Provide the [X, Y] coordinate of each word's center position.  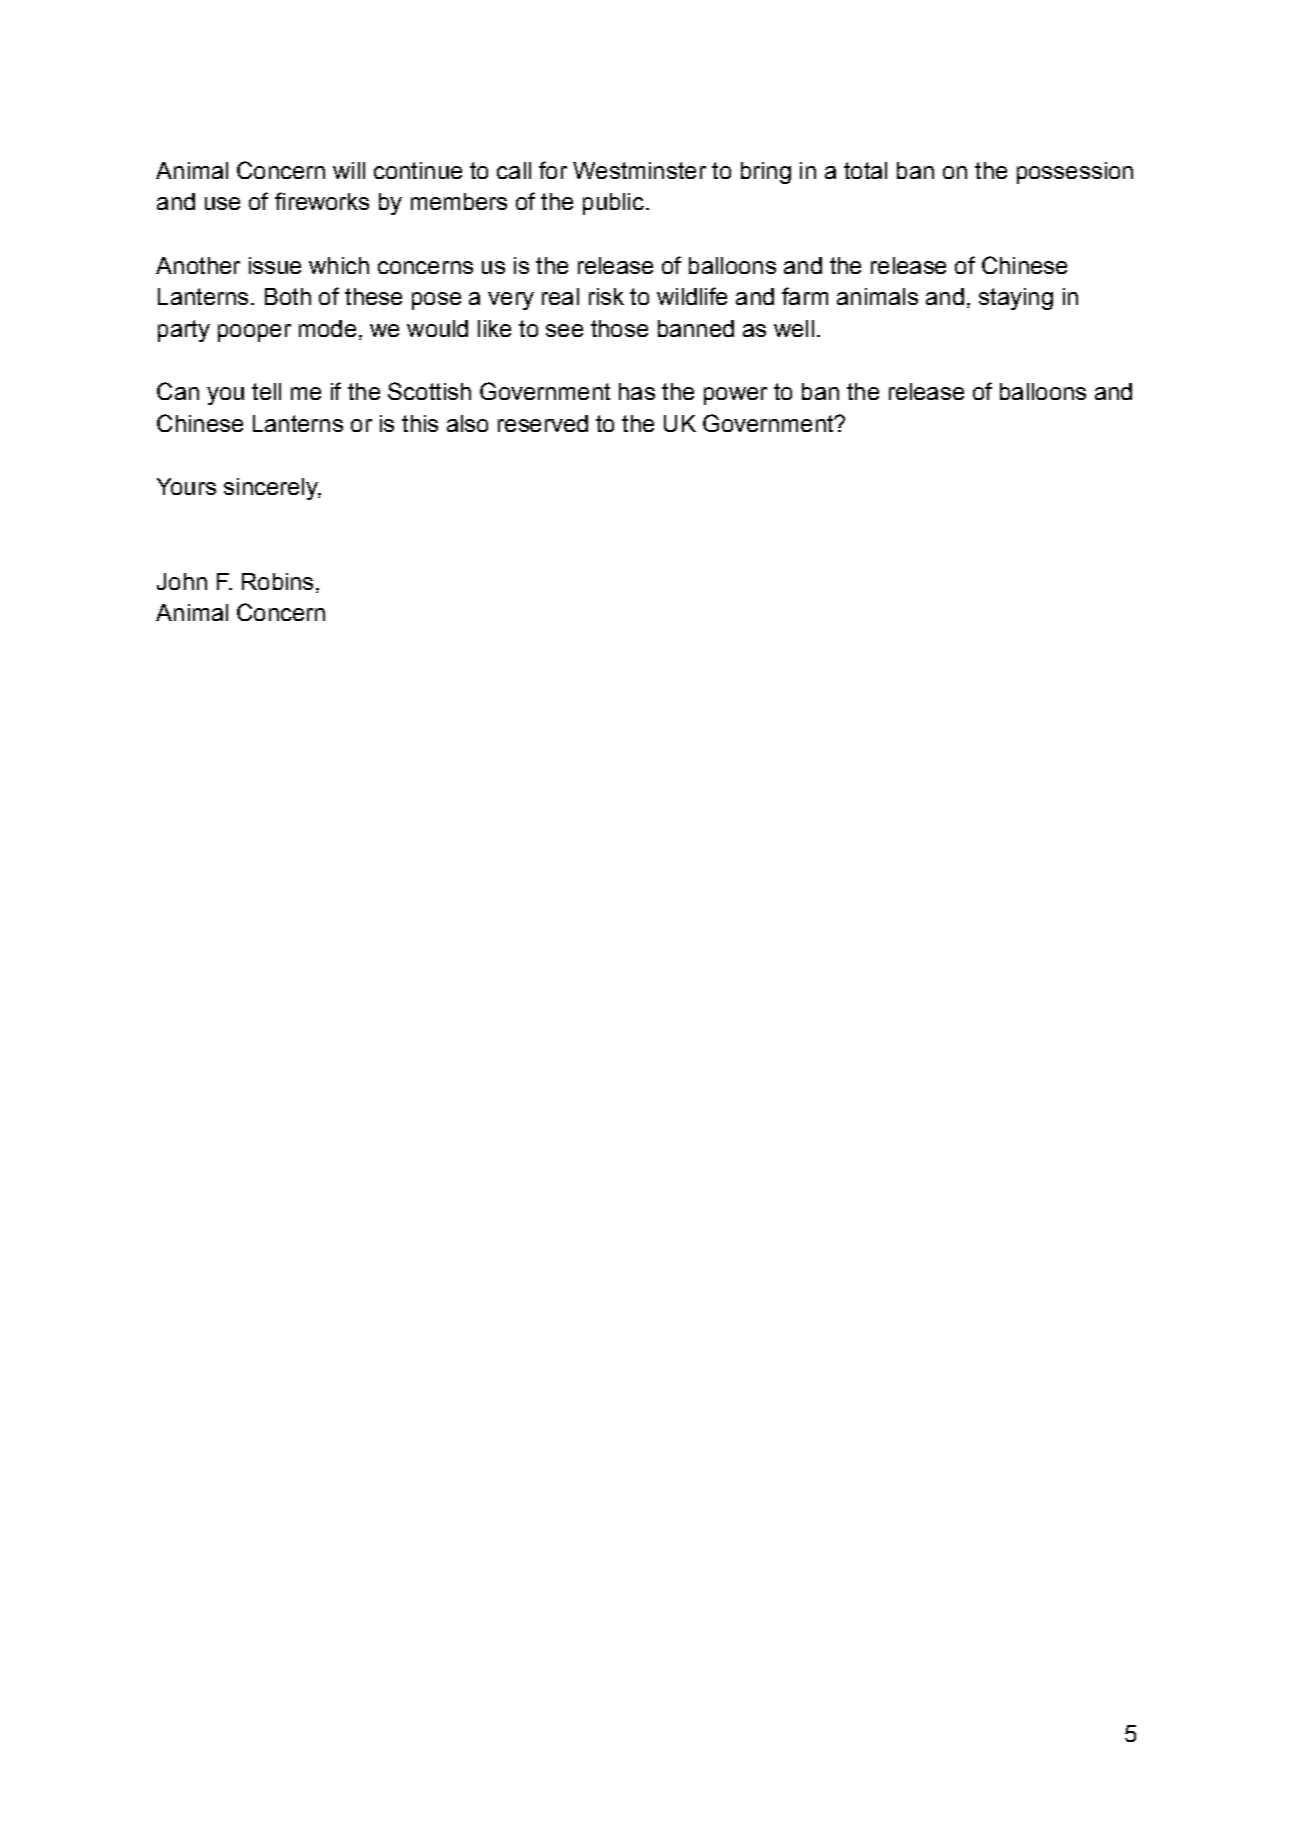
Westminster [639, 170]
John [182, 581]
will [349, 170]
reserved [543, 423]
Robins [277, 581]
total [865, 170]
